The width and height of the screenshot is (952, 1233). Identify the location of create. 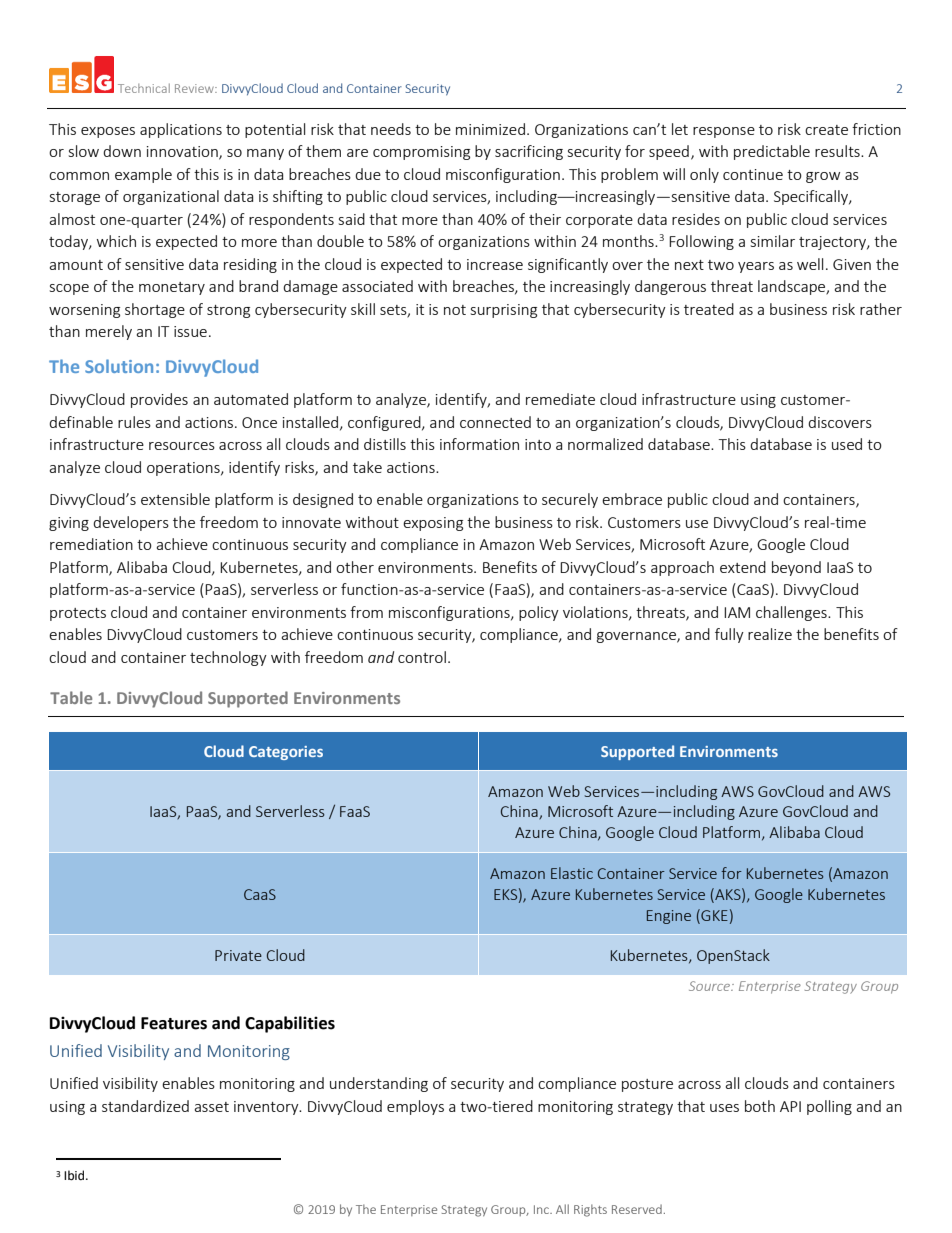
(826, 130).
